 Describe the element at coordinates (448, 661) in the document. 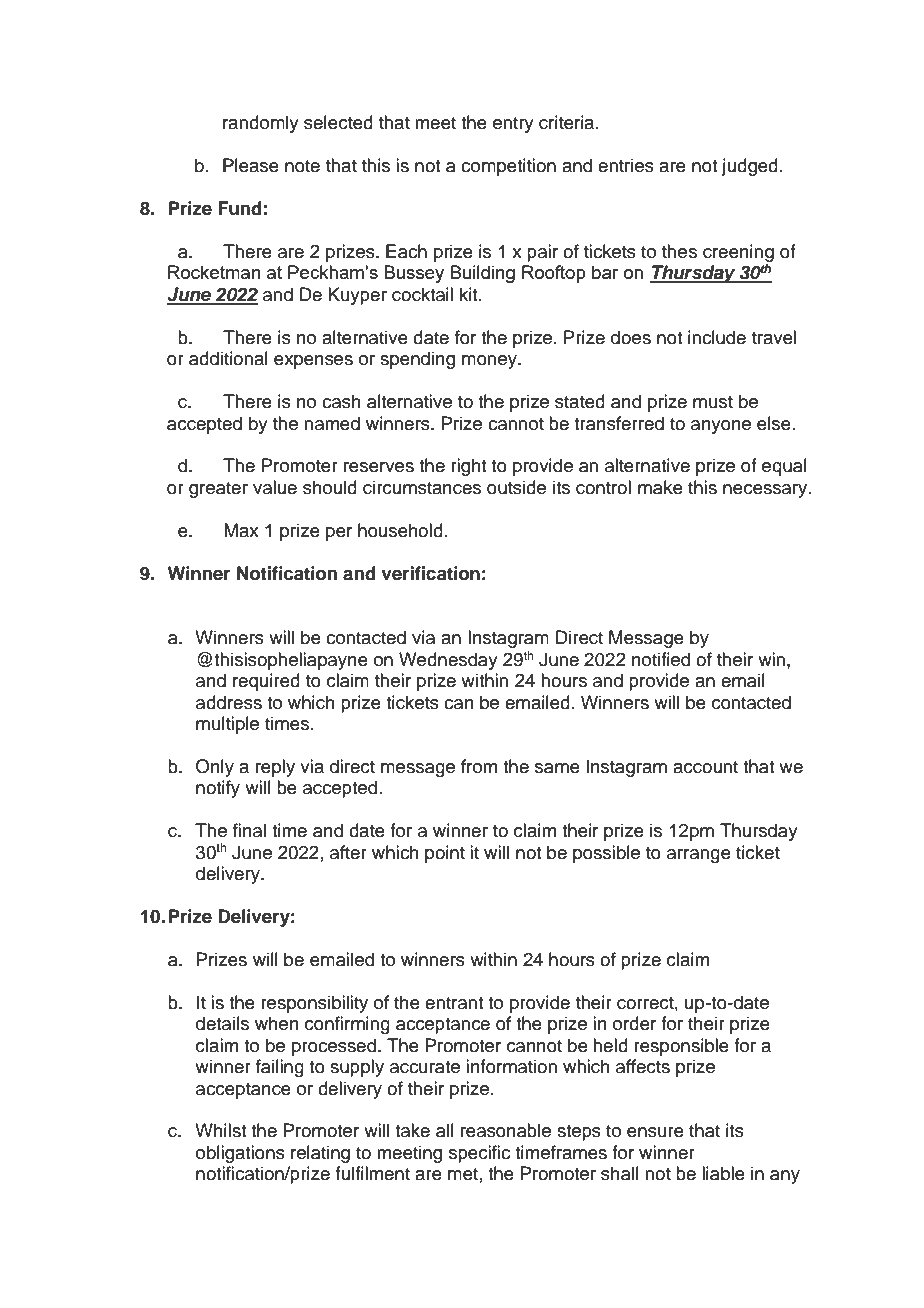

I see `Wednesday` at that location.
